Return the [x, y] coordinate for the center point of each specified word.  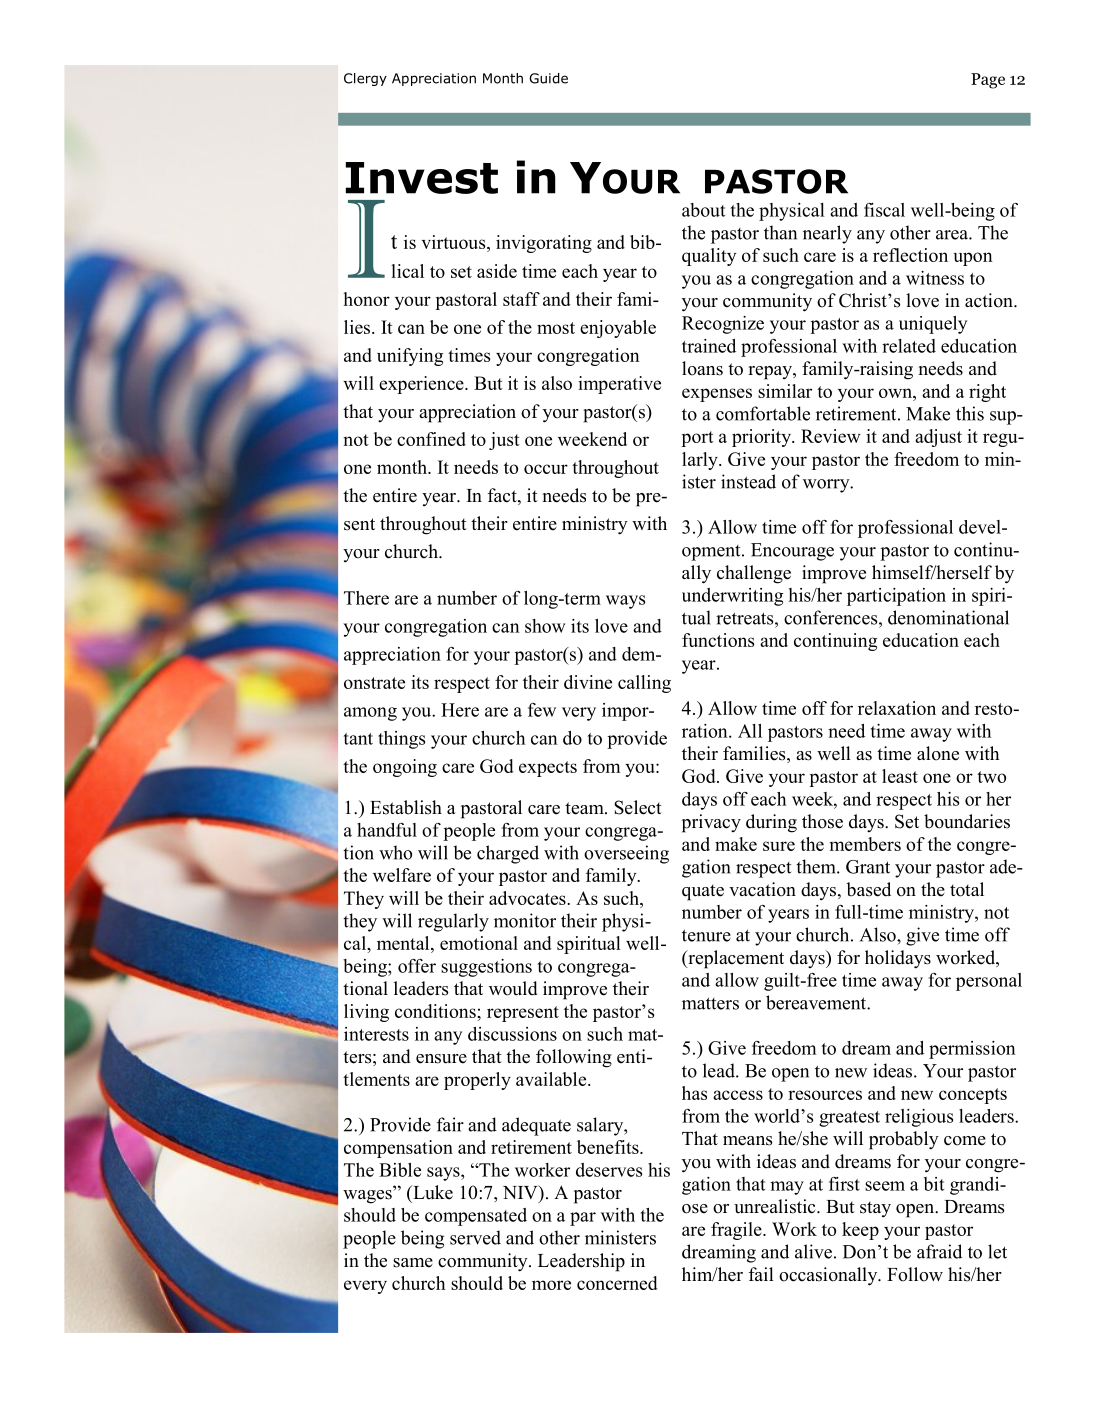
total [967, 889]
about [703, 210]
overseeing [626, 854]
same [413, 1263]
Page [988, 81]
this [970, 413]
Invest [422, 178]
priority [762, 438]
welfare [402, 875]
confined [431, 439]
